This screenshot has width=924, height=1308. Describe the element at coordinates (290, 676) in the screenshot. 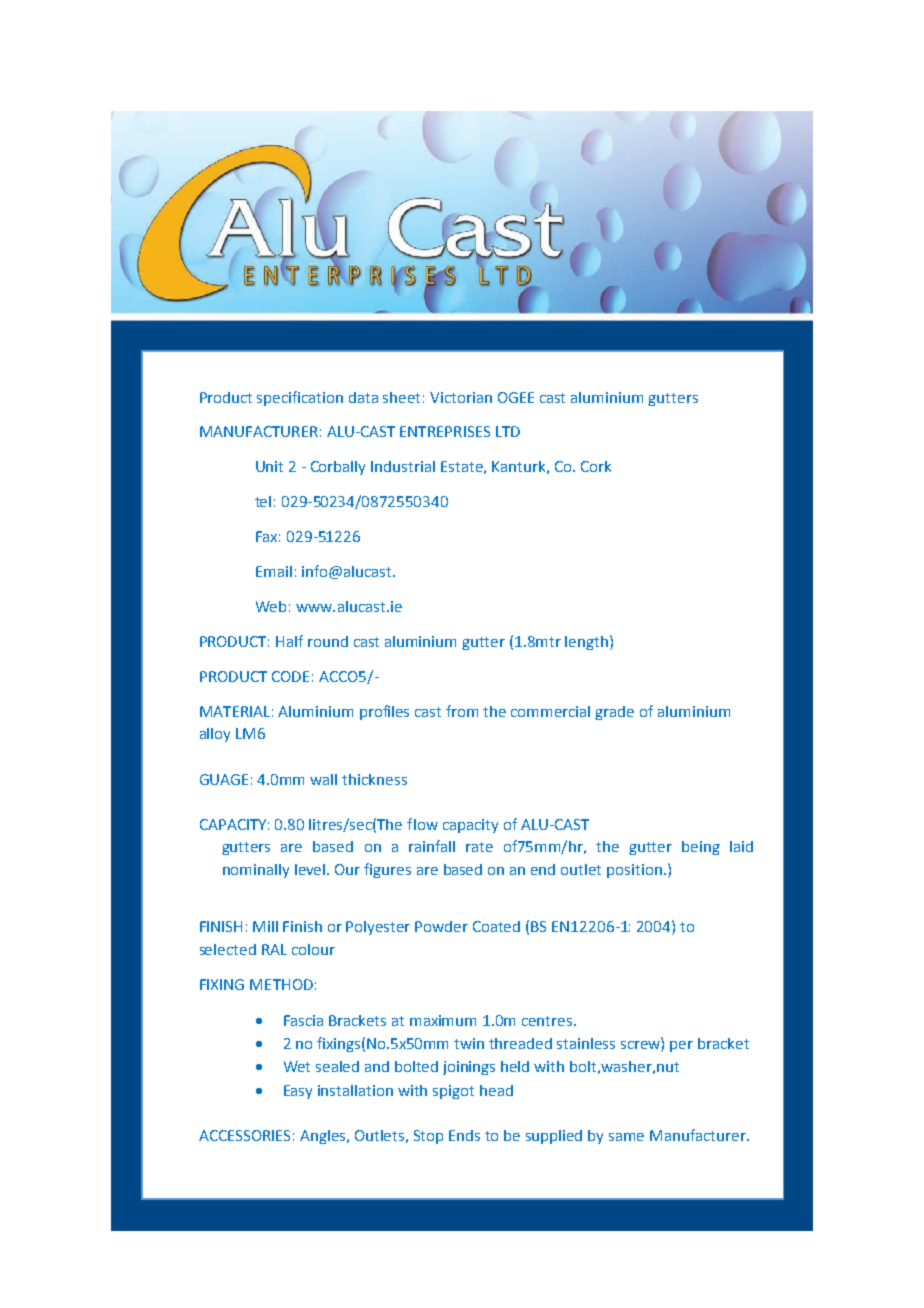

I see `CODE` at that location.
